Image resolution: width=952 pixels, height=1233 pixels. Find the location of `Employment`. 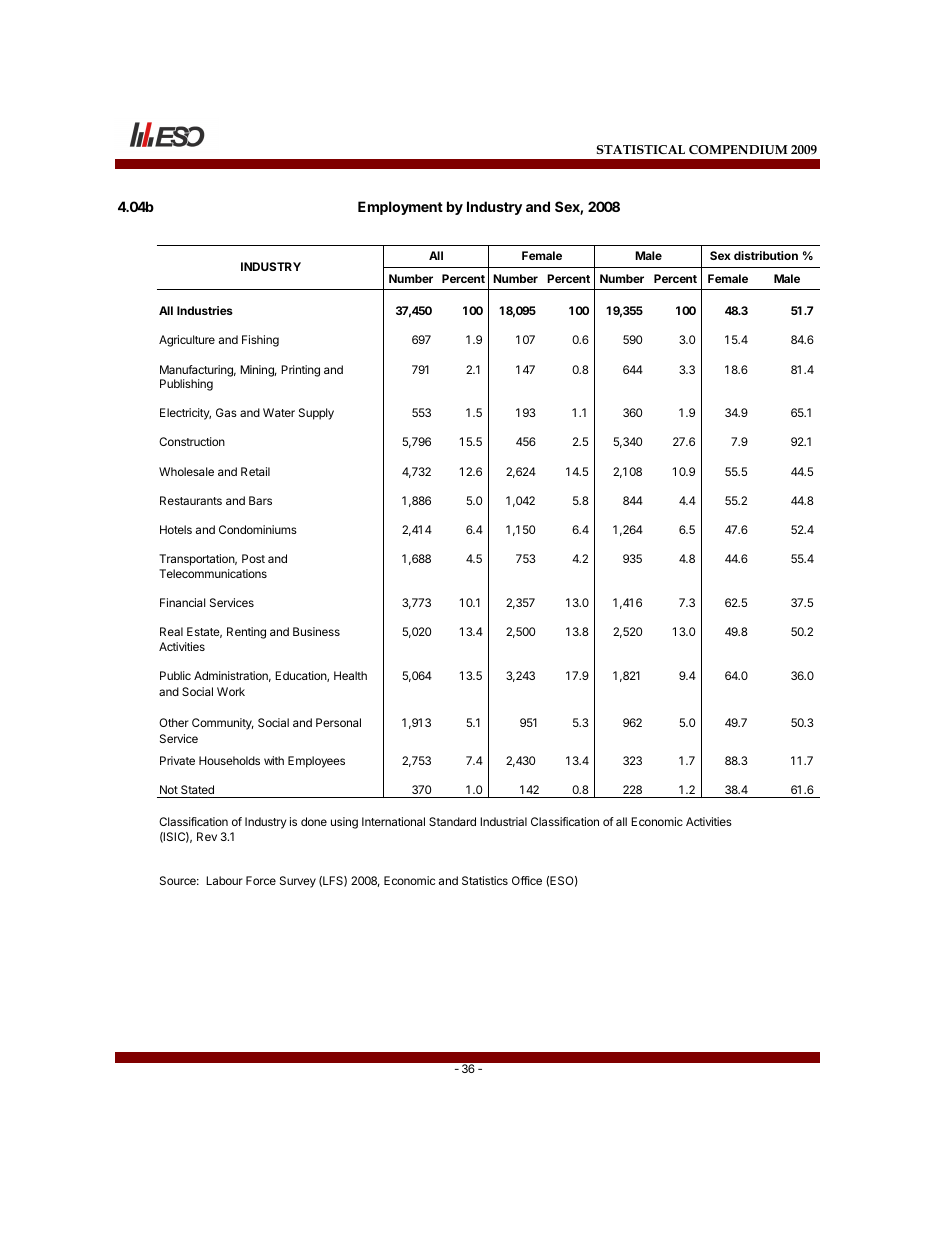

Employment is located at coordinates (400, 208).
